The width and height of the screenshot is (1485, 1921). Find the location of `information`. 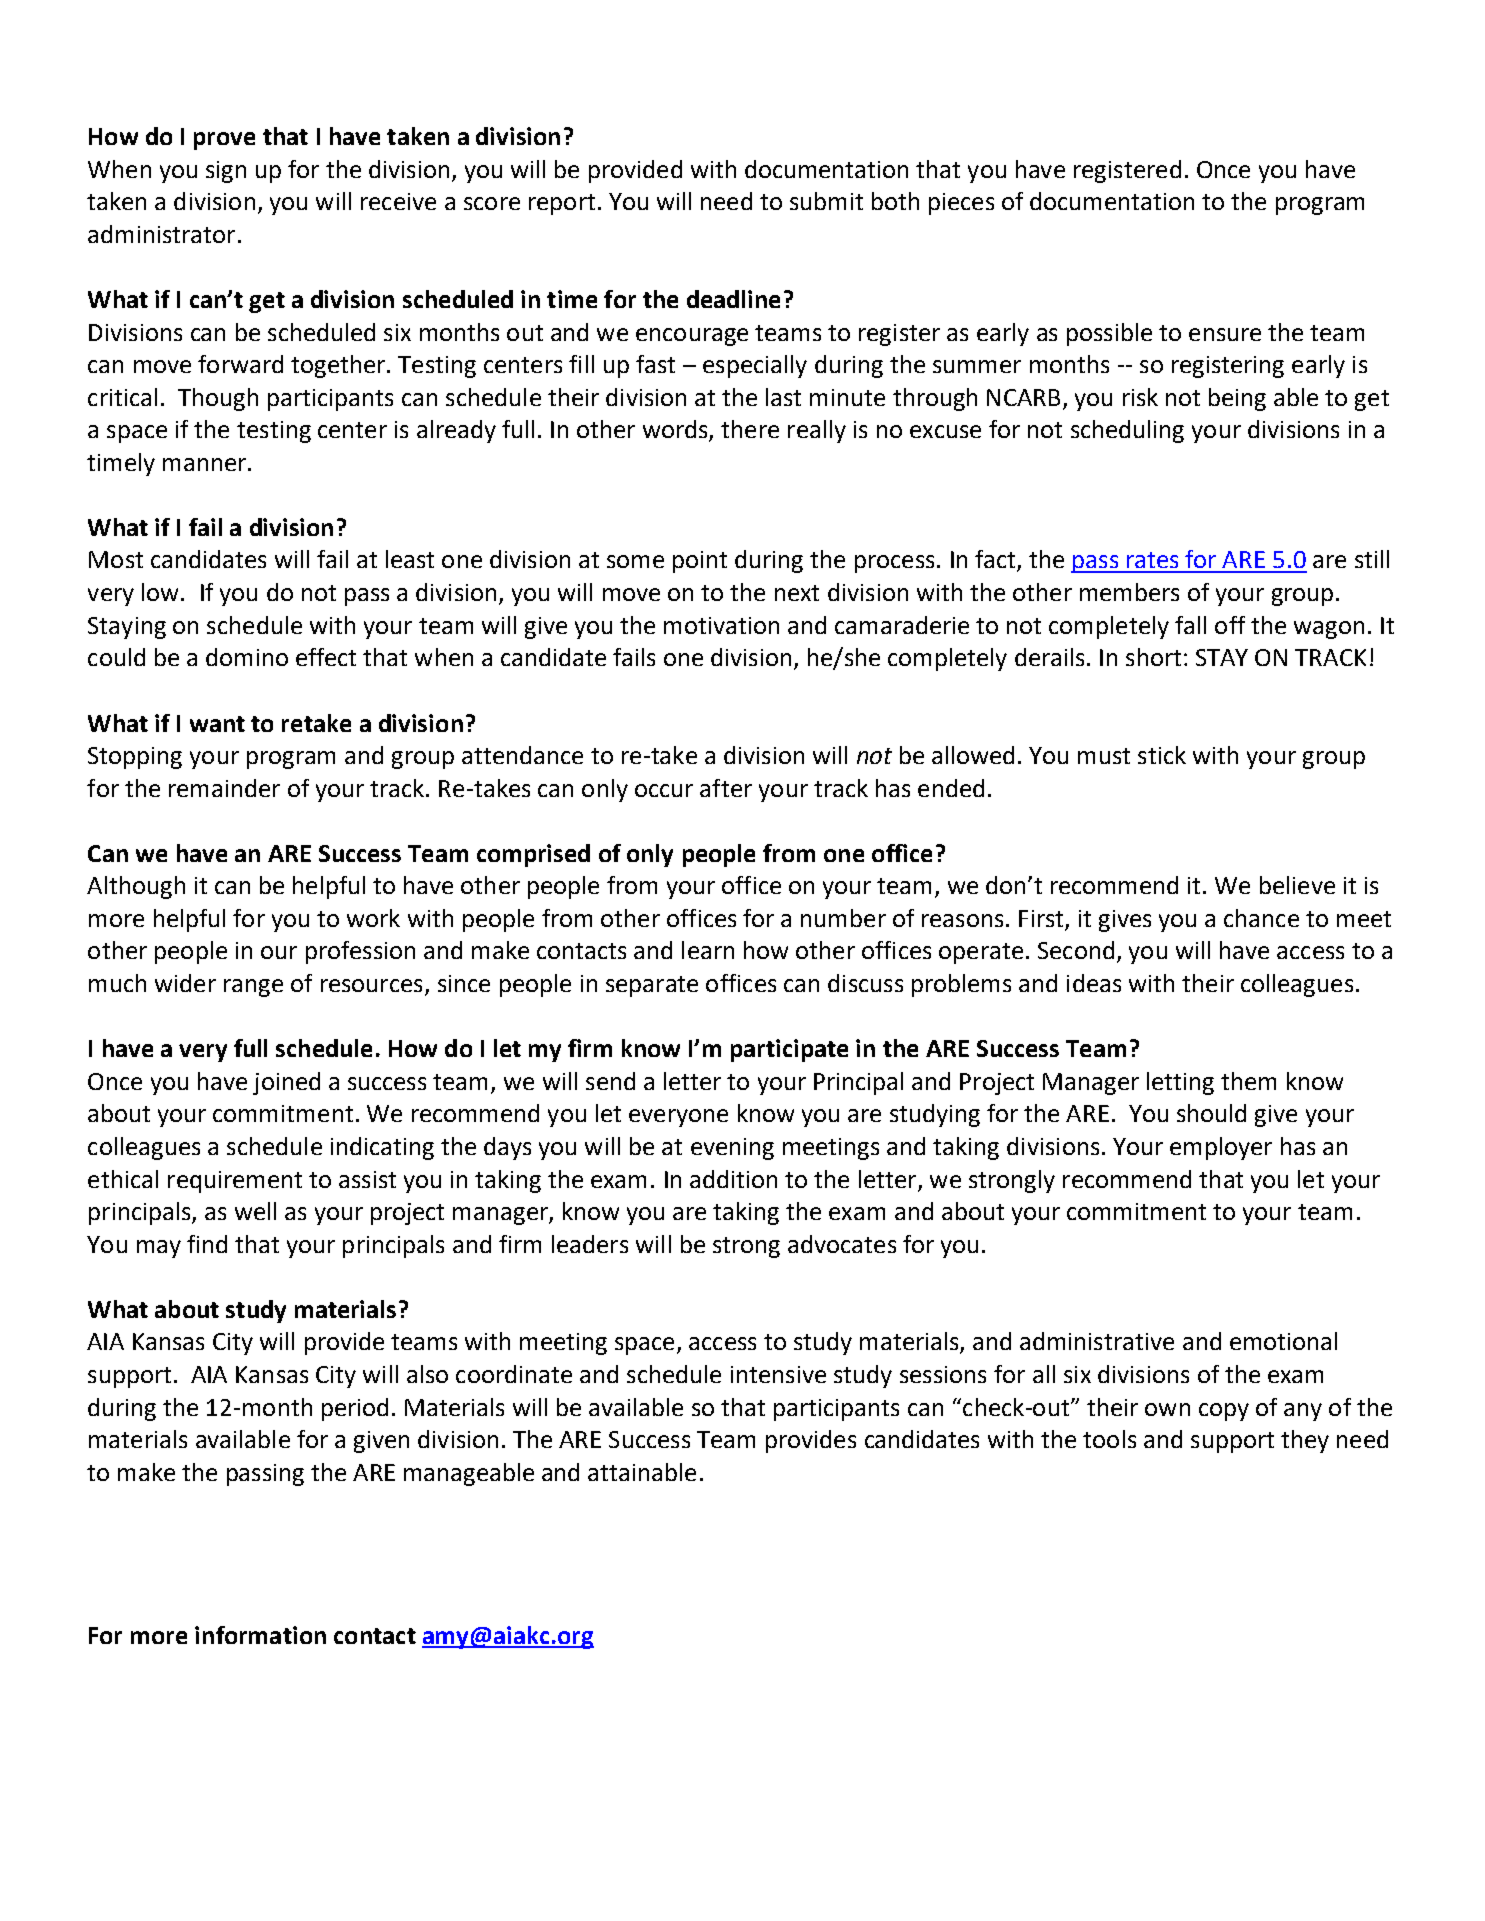

information is located at coordinates (260, 1635).
